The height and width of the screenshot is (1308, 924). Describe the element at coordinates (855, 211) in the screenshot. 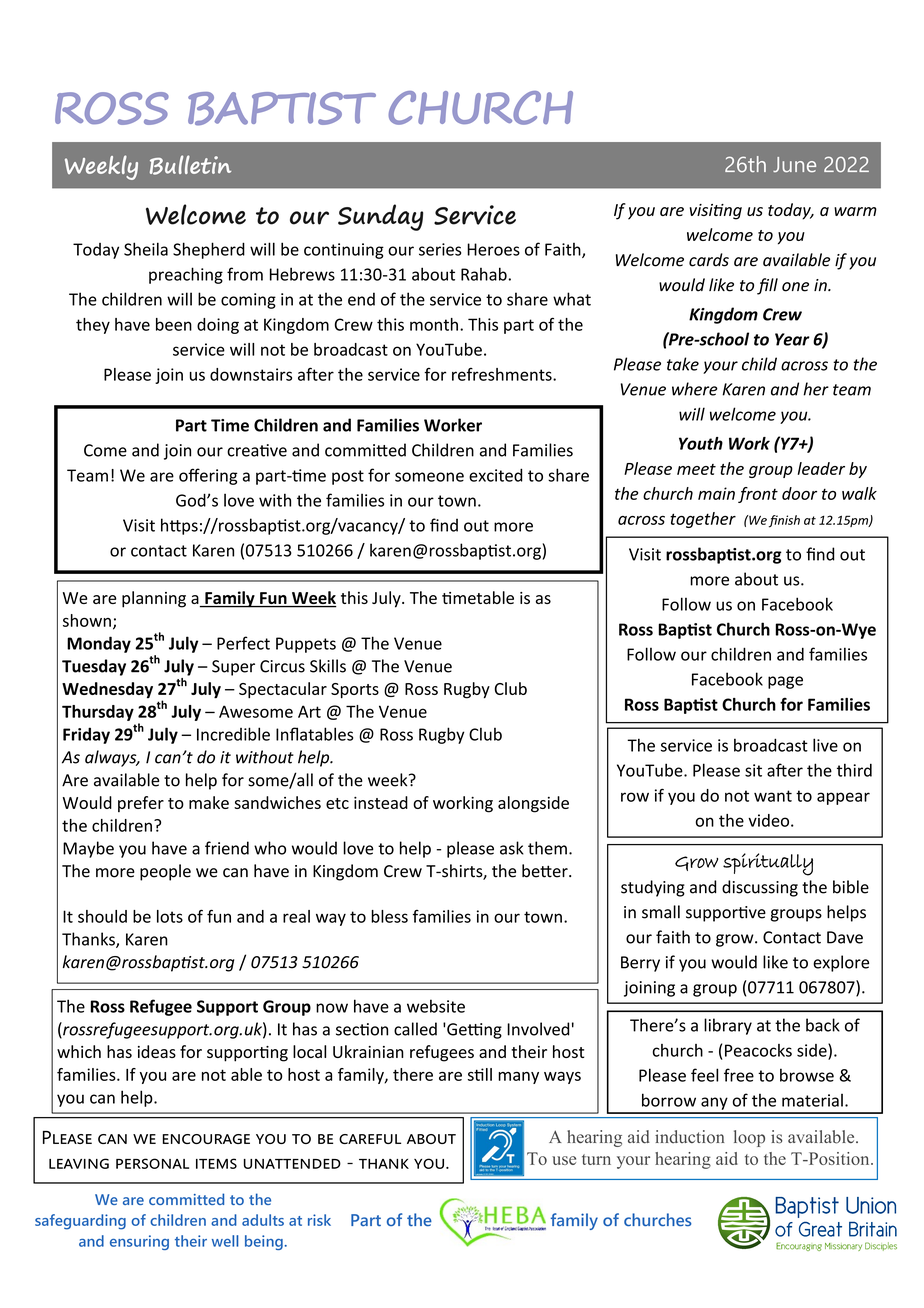

I see `warm` at that location.
